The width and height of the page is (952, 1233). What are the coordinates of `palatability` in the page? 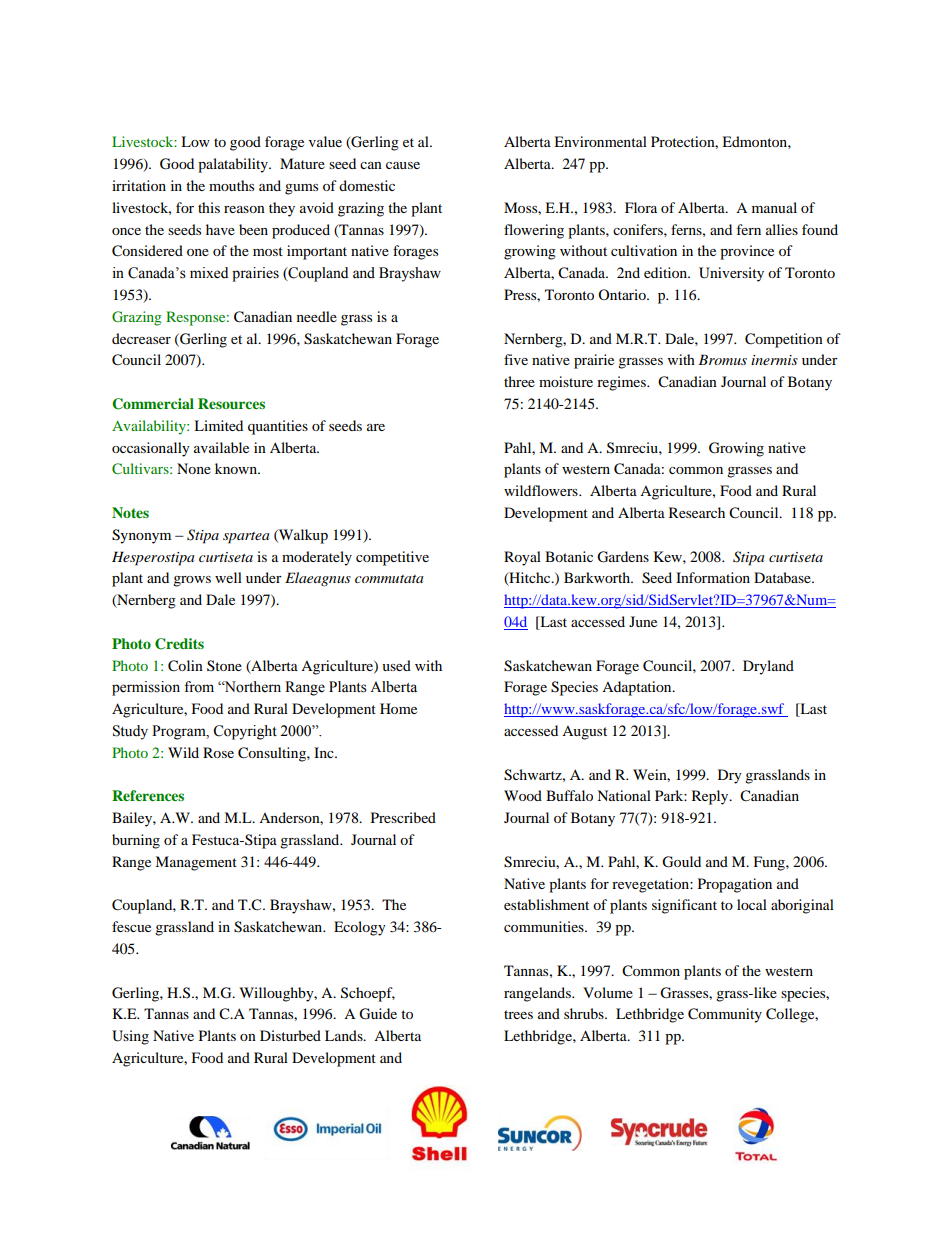 It's located at (234, 165).
